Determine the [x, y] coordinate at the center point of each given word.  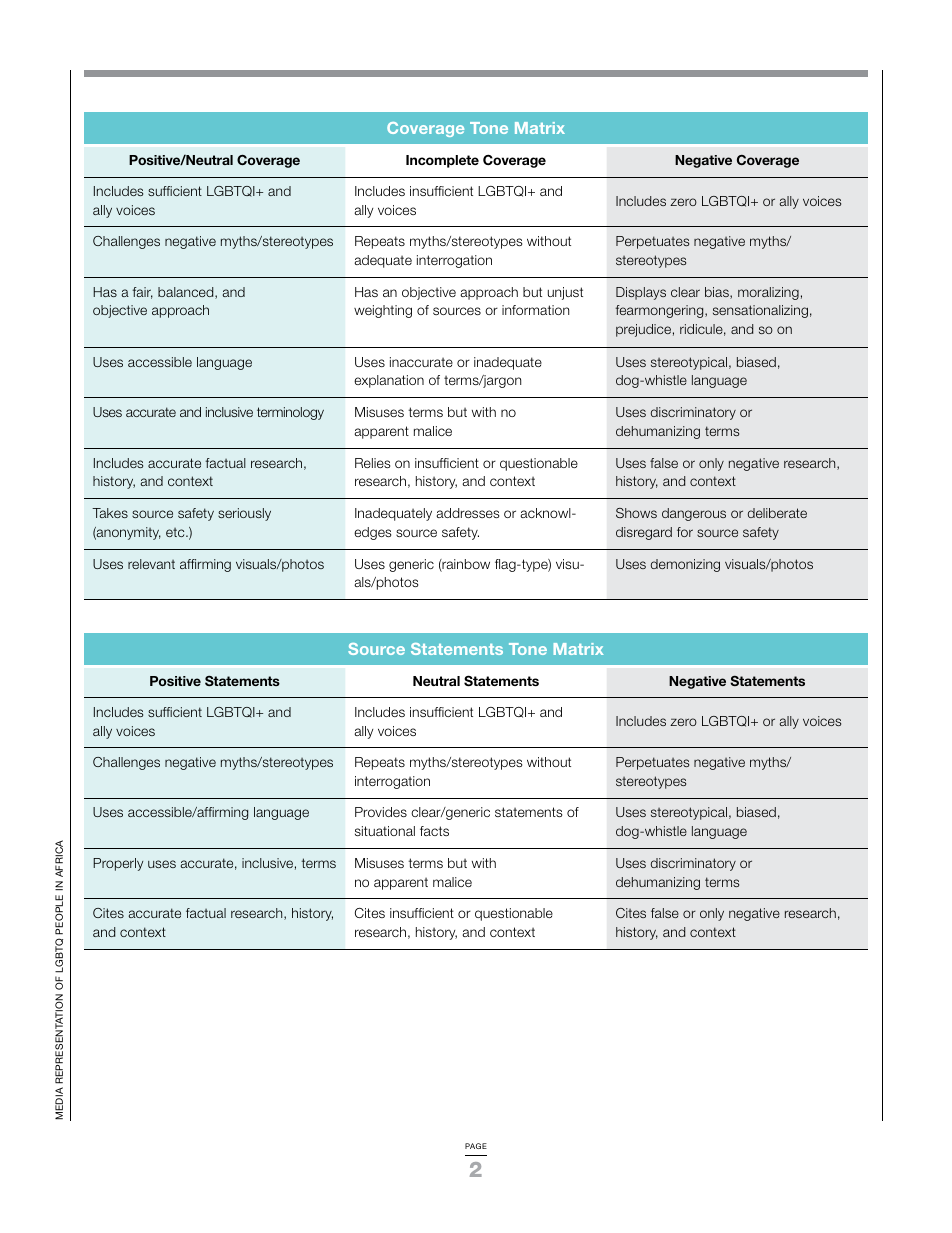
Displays [641, 293]
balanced [187, 293]
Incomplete [442, 161]
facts [434, 831]
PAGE [476, 1146]
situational [385, 831]
